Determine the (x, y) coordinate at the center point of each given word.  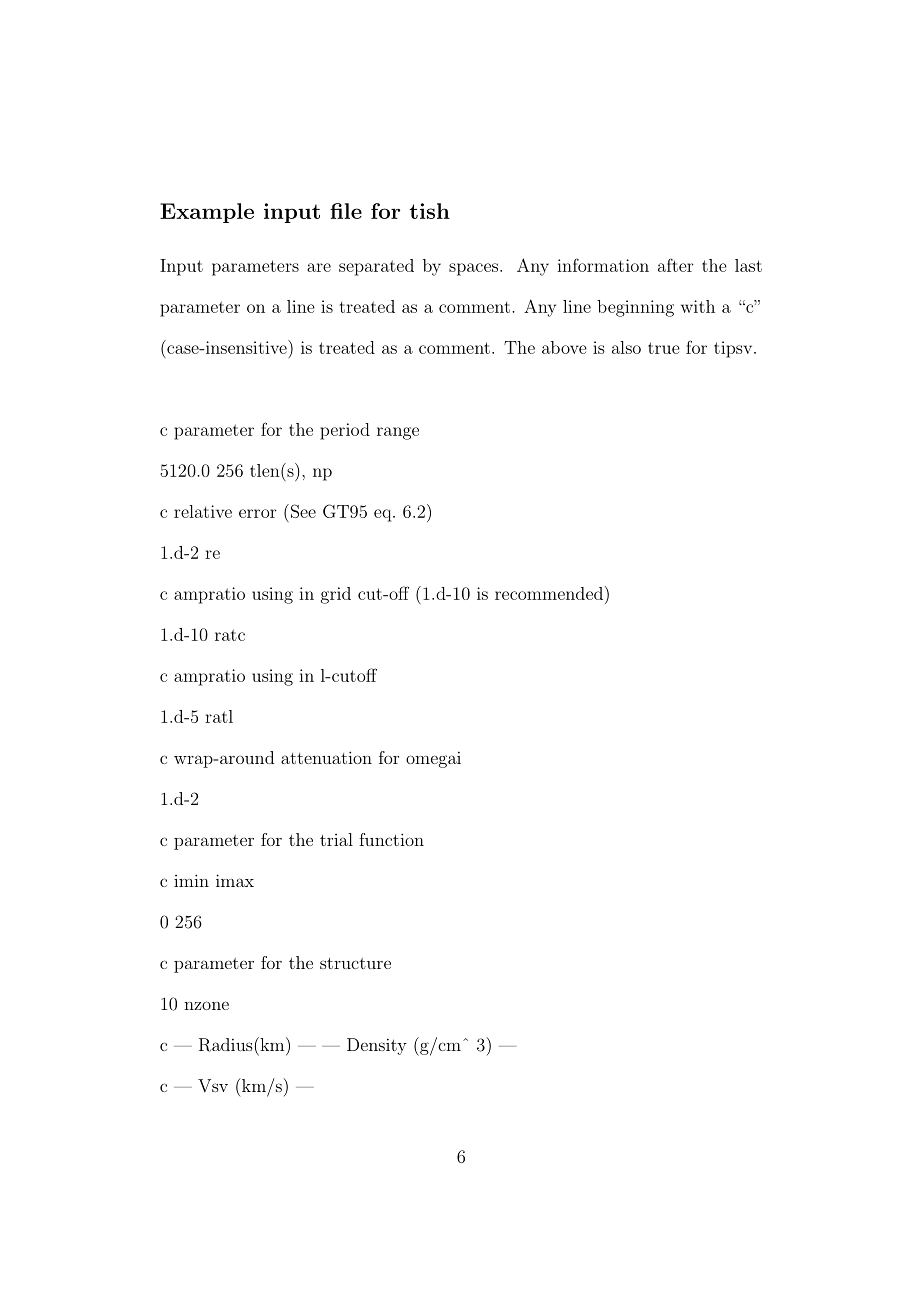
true (664, 348)
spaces (473, 269)
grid (336, 595)
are (319, 267)
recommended (549, 593)
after (675, 265)
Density (377, 1046)
